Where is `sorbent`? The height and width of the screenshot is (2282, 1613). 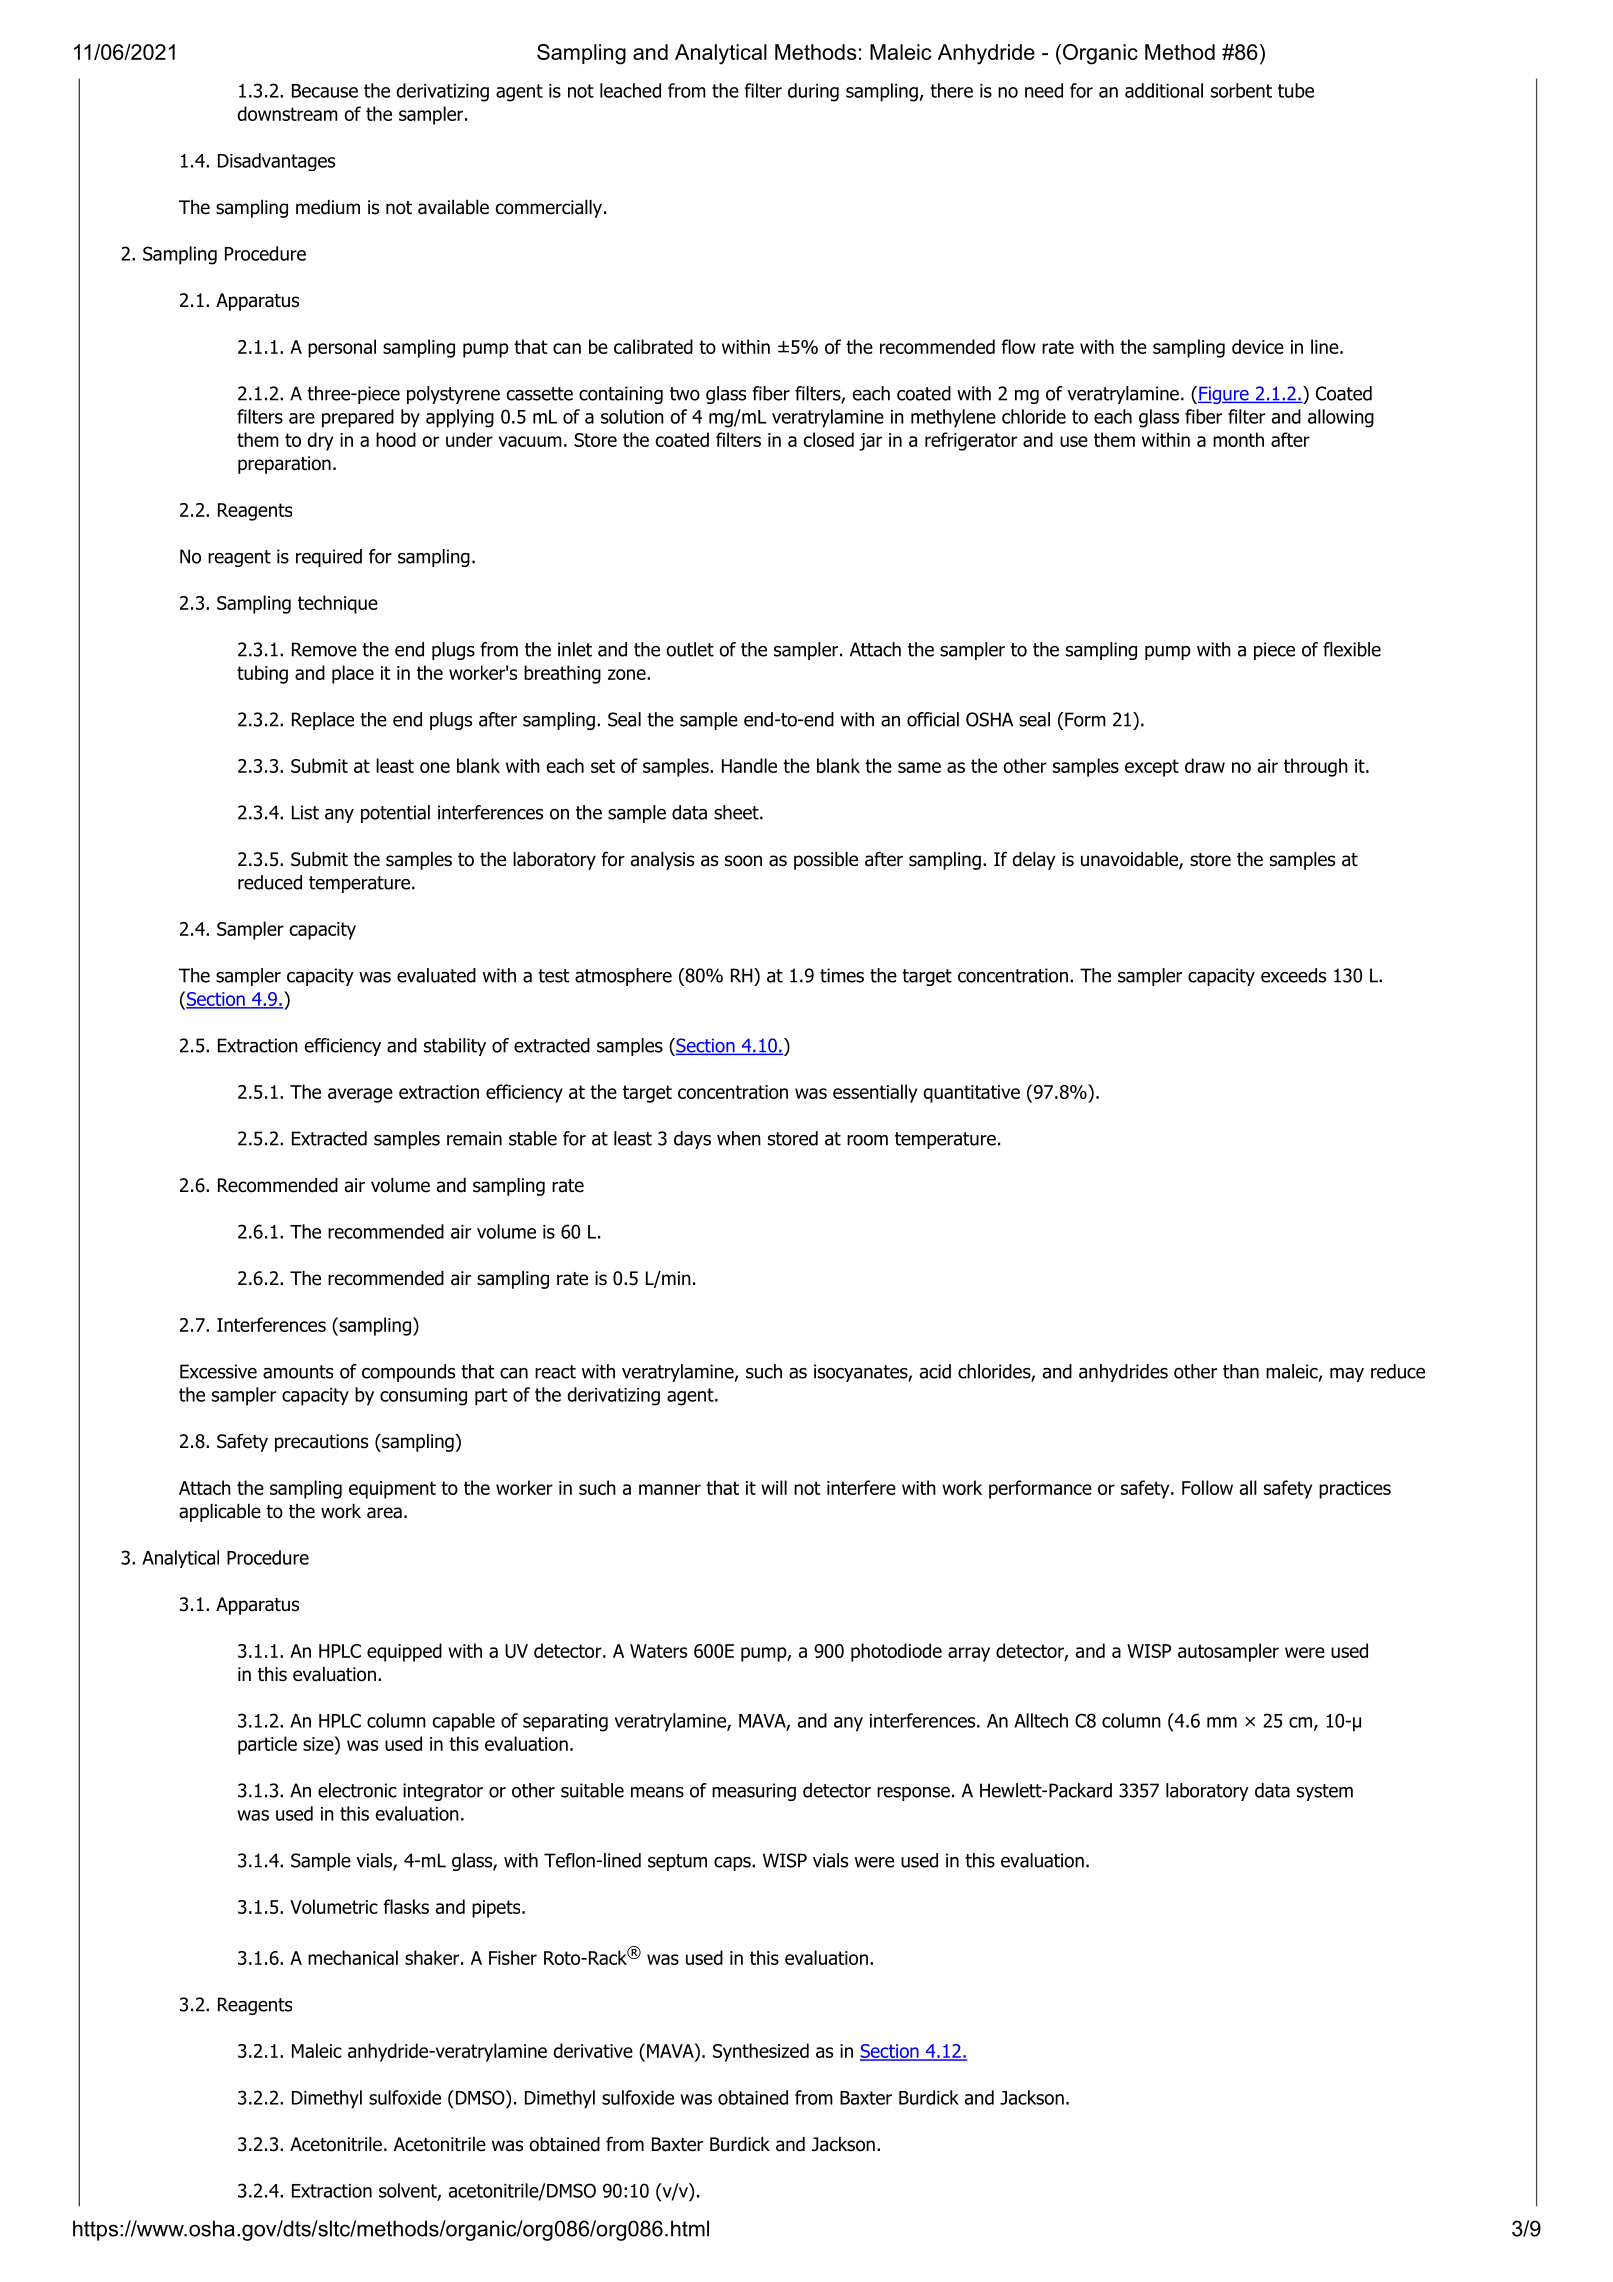
sorbent is located at coordinates (1241, 90).
